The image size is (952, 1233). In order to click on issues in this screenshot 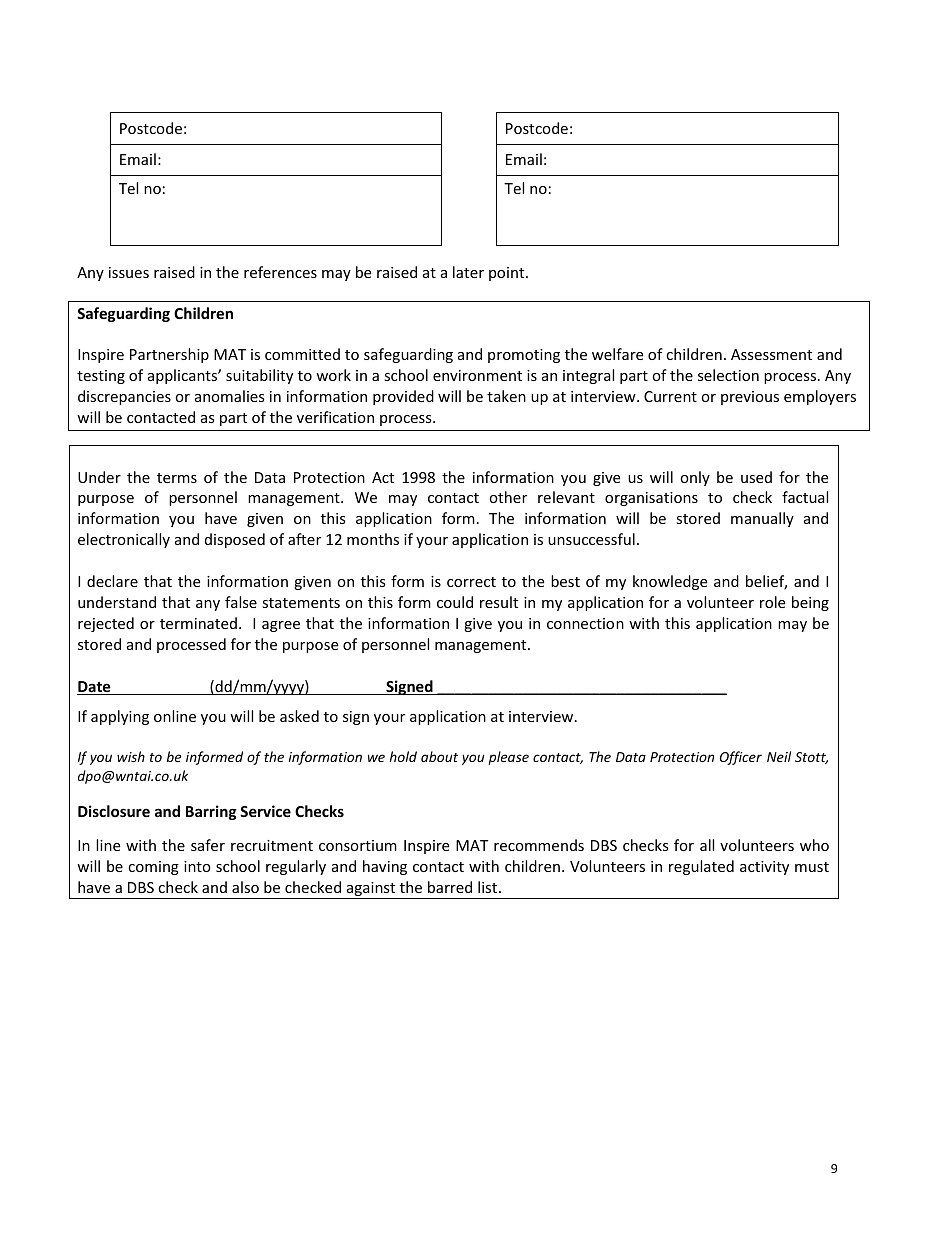, I will do `click(129, 272)`.
